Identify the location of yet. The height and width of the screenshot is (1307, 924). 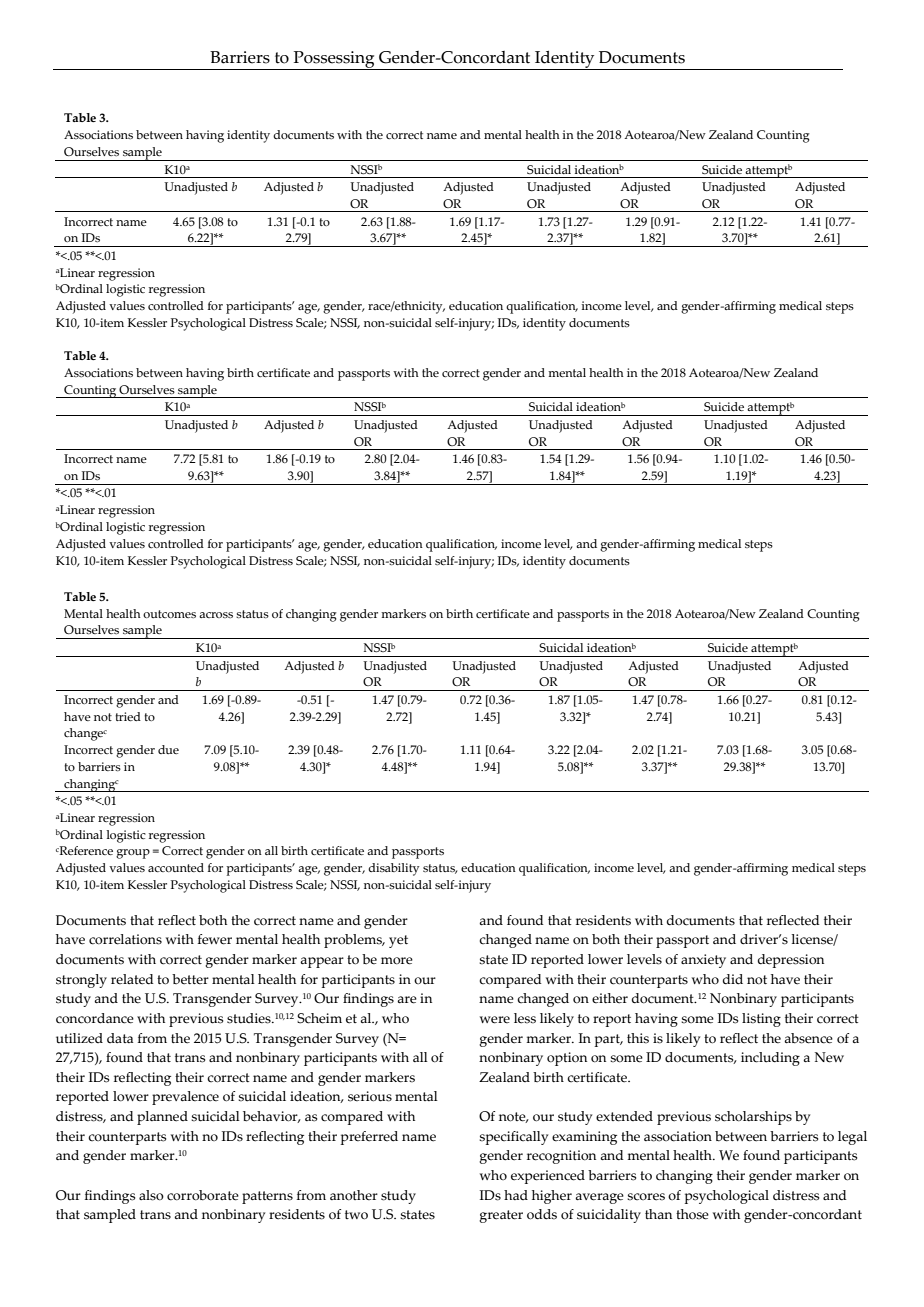
(398, 941).
